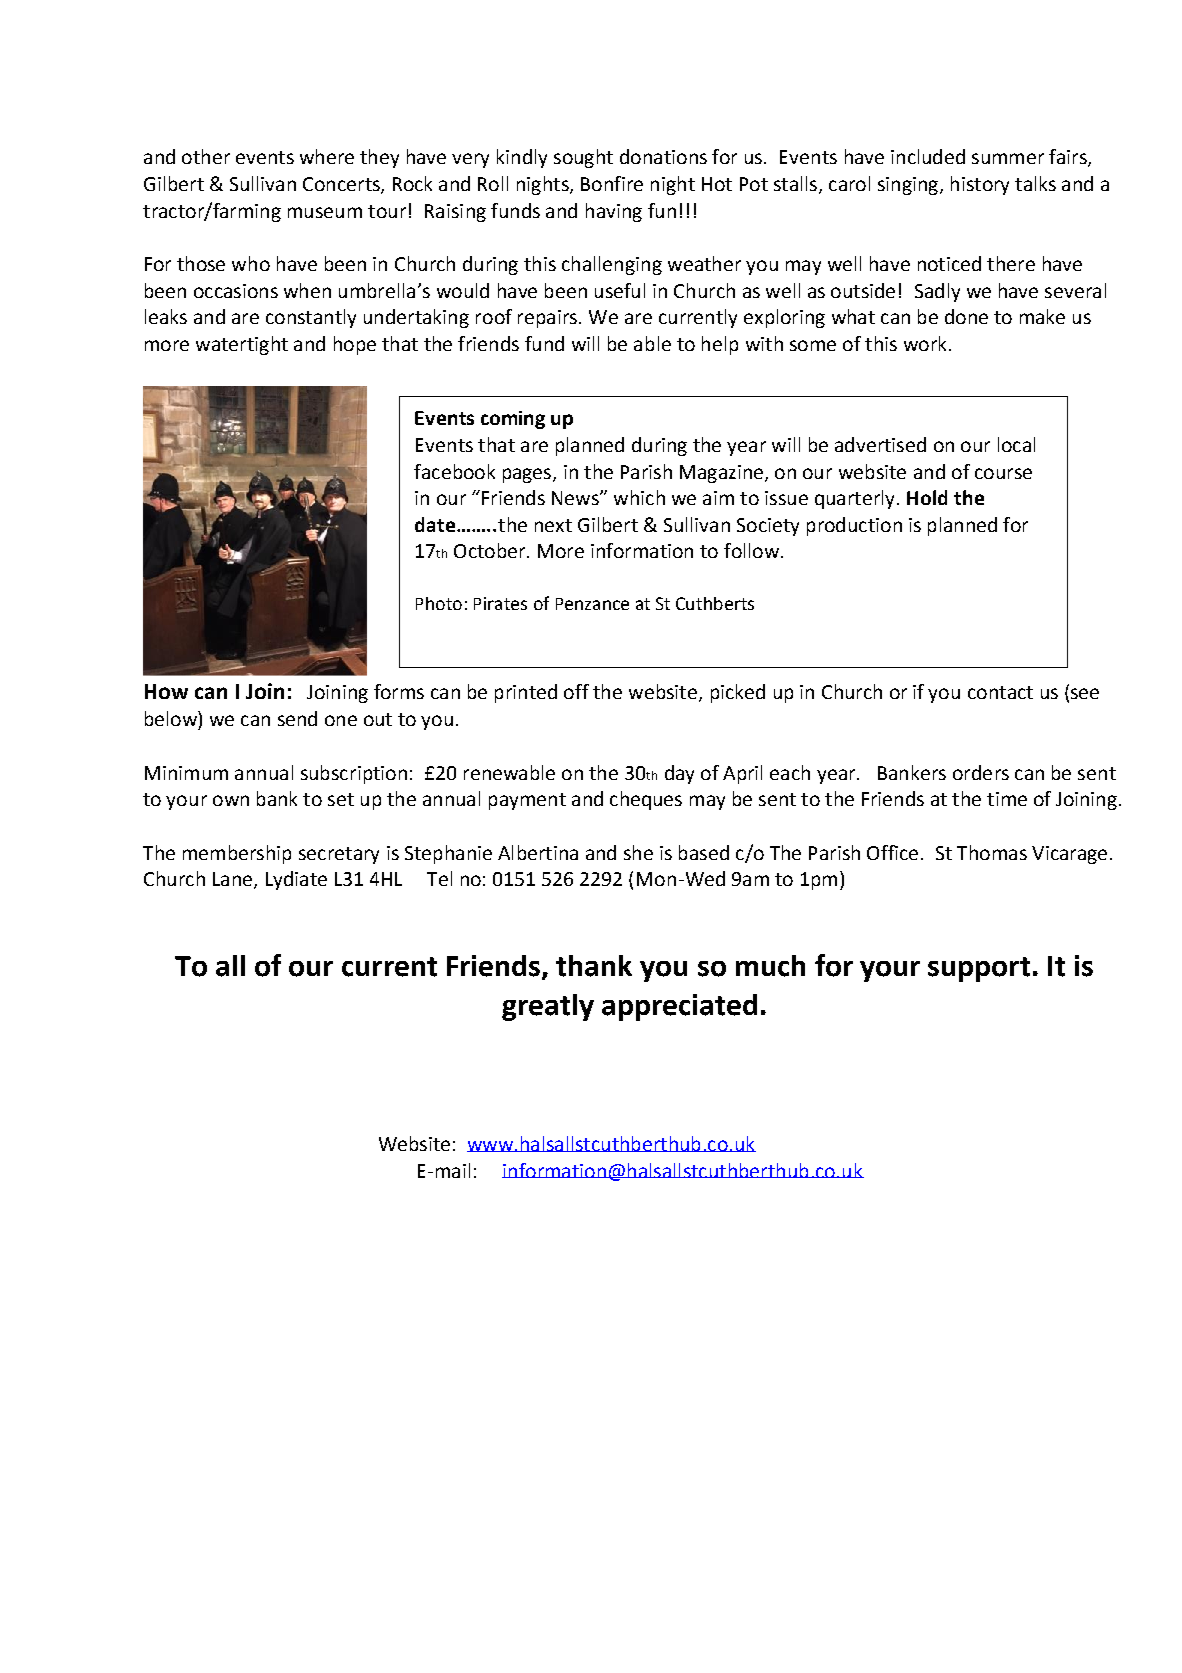  I want to click on history, so click(980, 185).
